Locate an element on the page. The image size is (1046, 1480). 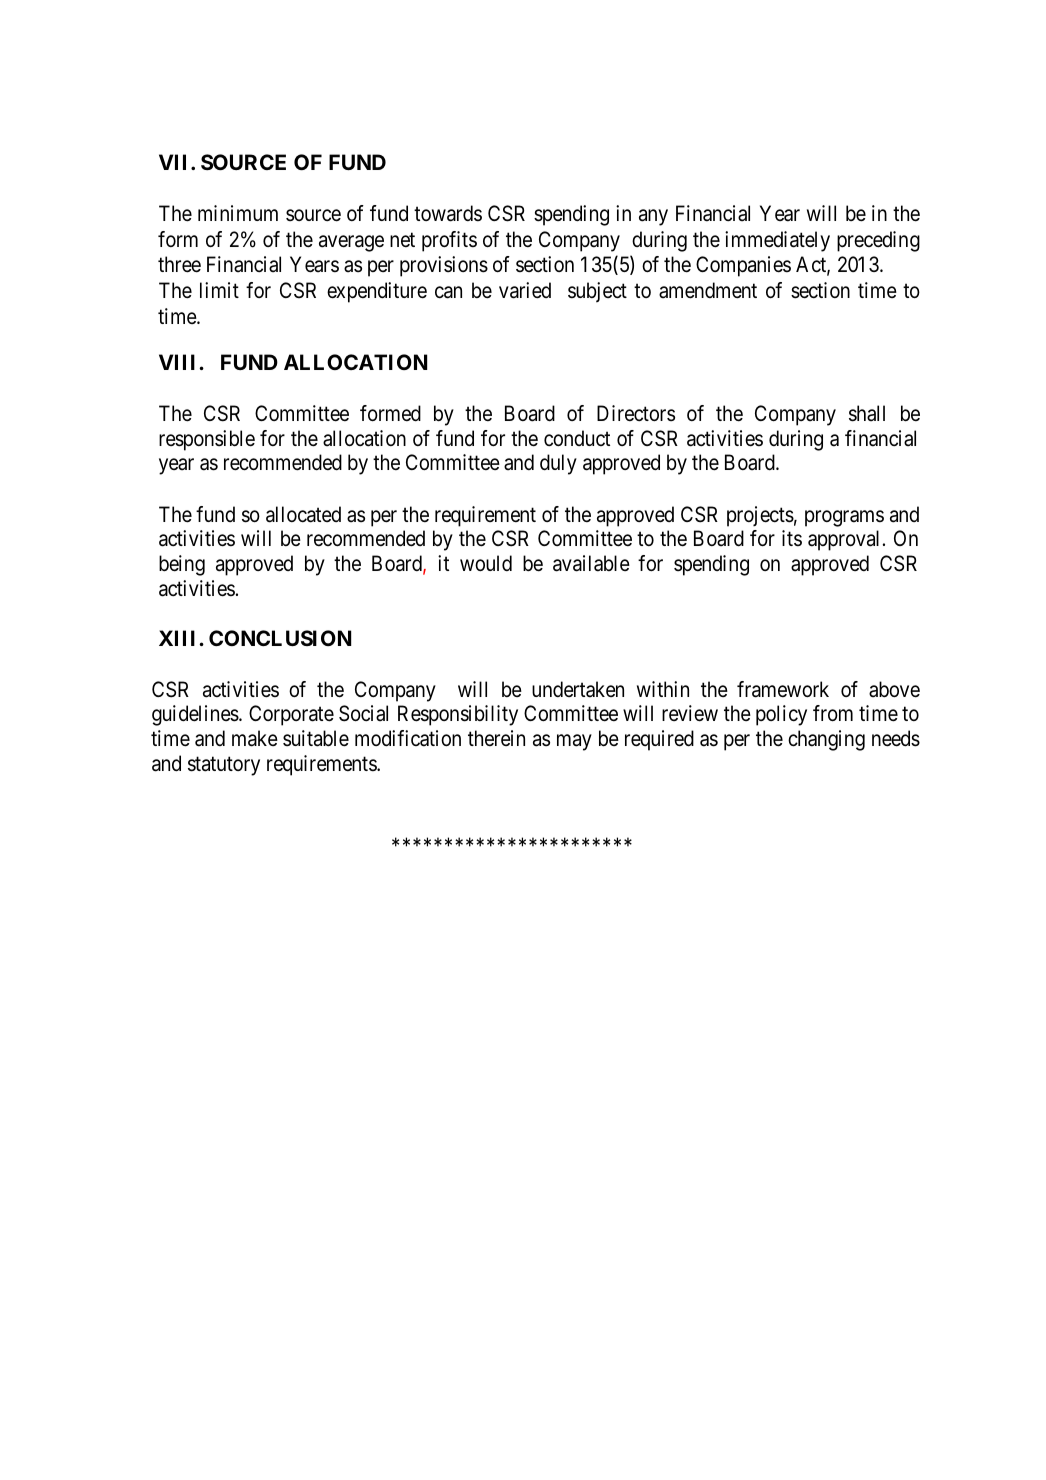
shall is located at coordinates (867, 413).
